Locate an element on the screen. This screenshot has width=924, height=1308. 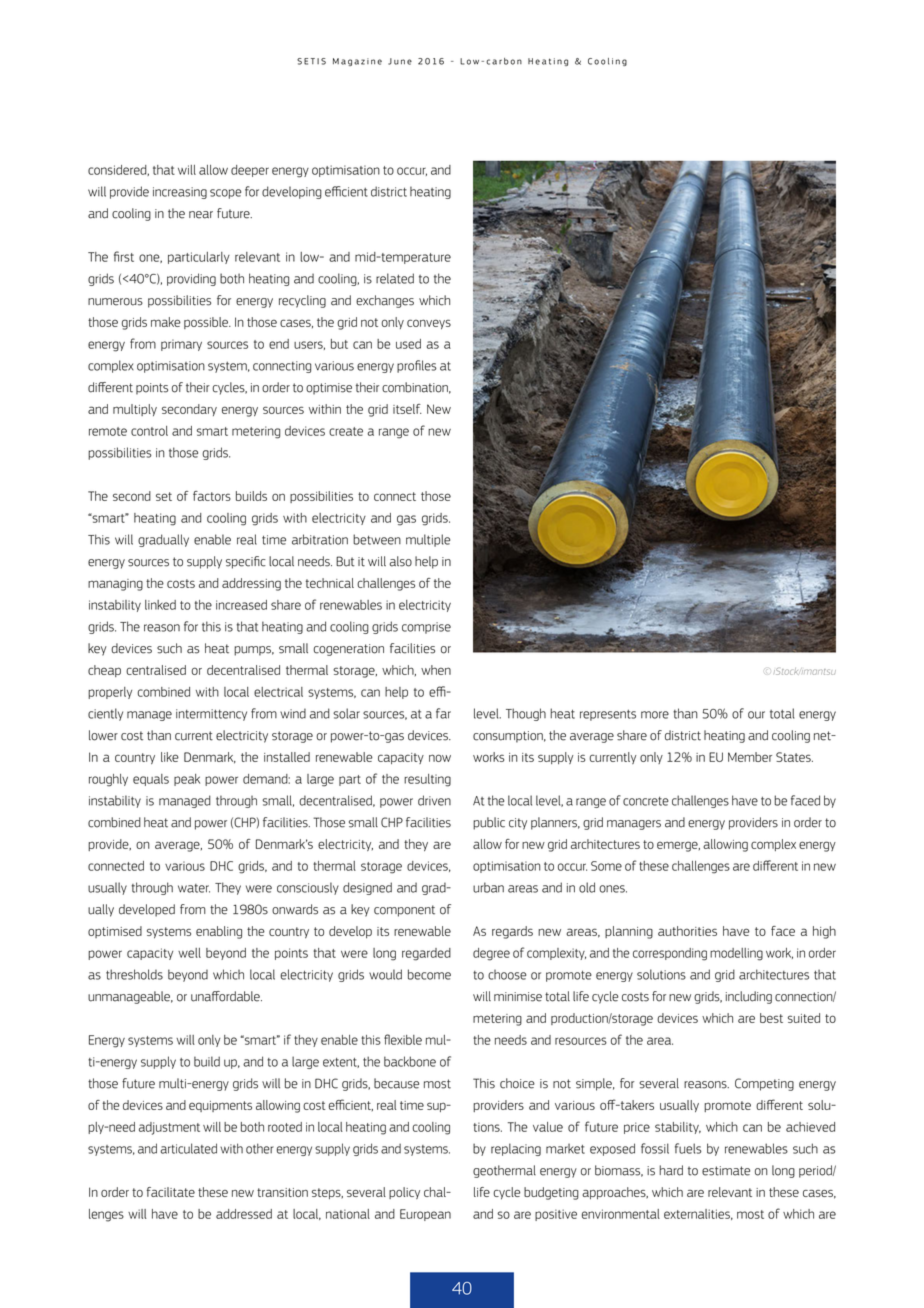
deeper is located at coordinates (250, 171).
